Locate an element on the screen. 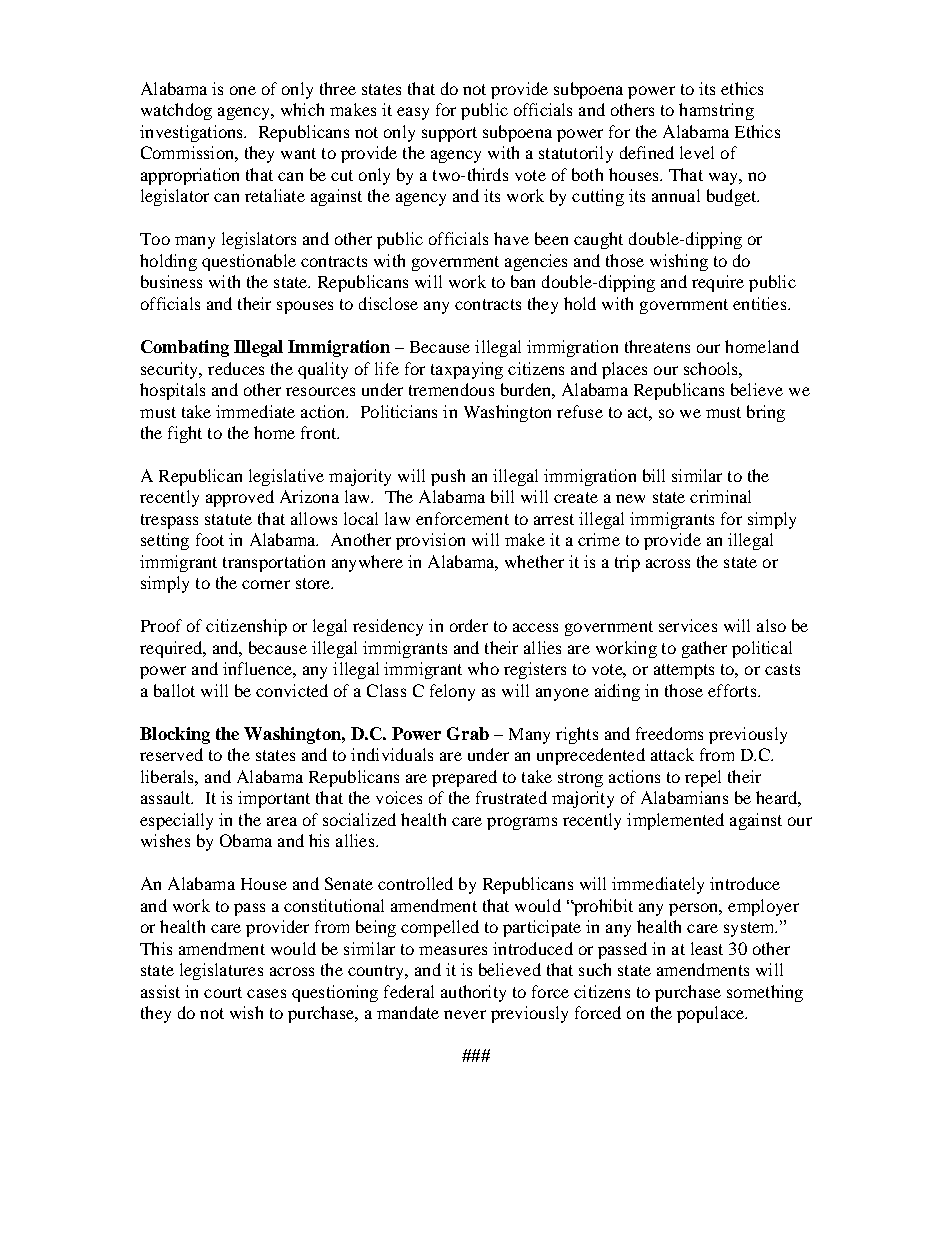  criminal is located at coordinates (720, 496).
